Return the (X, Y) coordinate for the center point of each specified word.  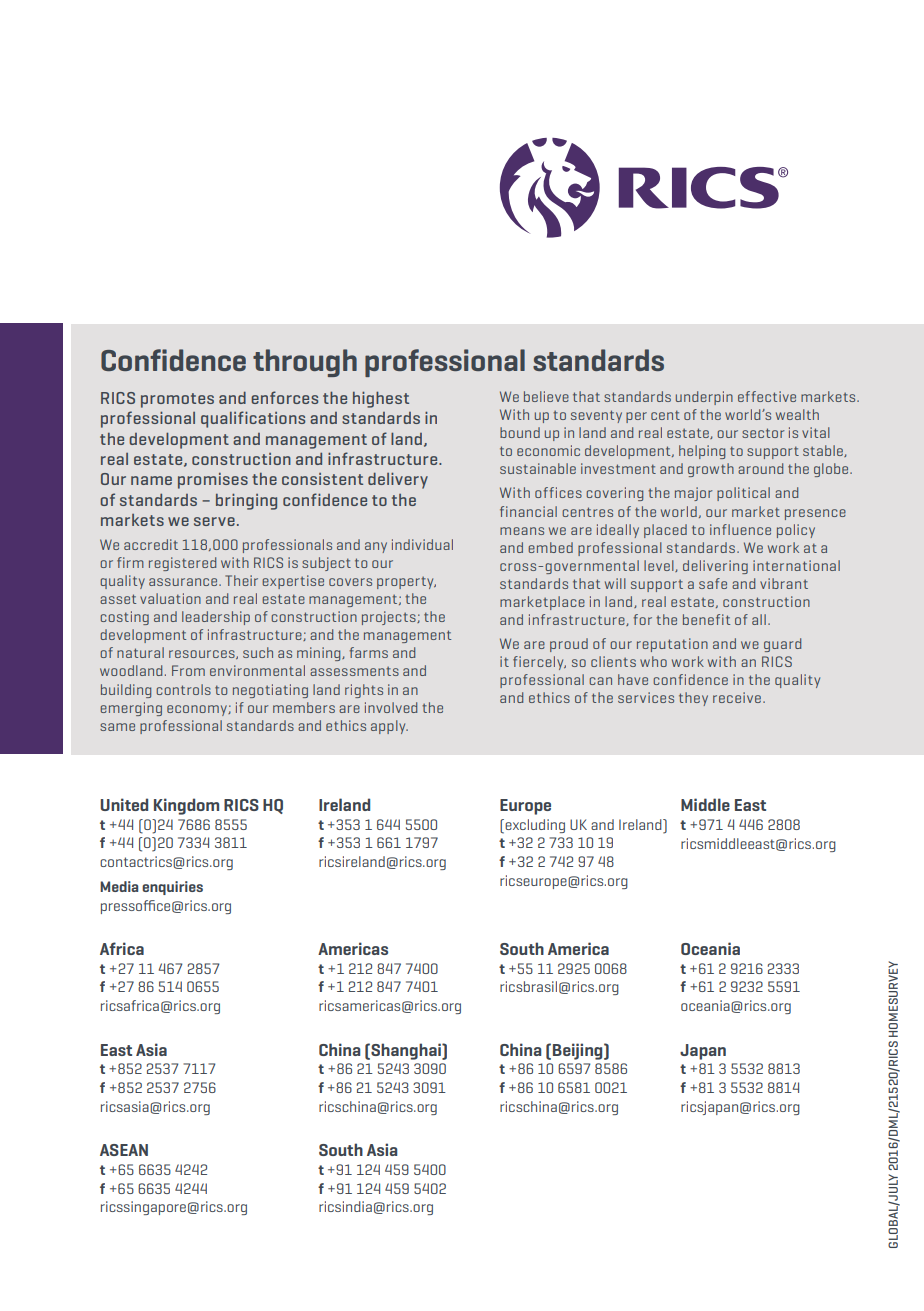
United (124, 804)
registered (182, 564)
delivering (715, 567)
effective (767, 396)
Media (119, 886)
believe (546, 396)
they (693, 699)
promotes (177, 400)
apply (389, 727)
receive (737, 697)
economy (198, 710)
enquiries (172, 888)
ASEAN (124, 1150)
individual (422, 544)
